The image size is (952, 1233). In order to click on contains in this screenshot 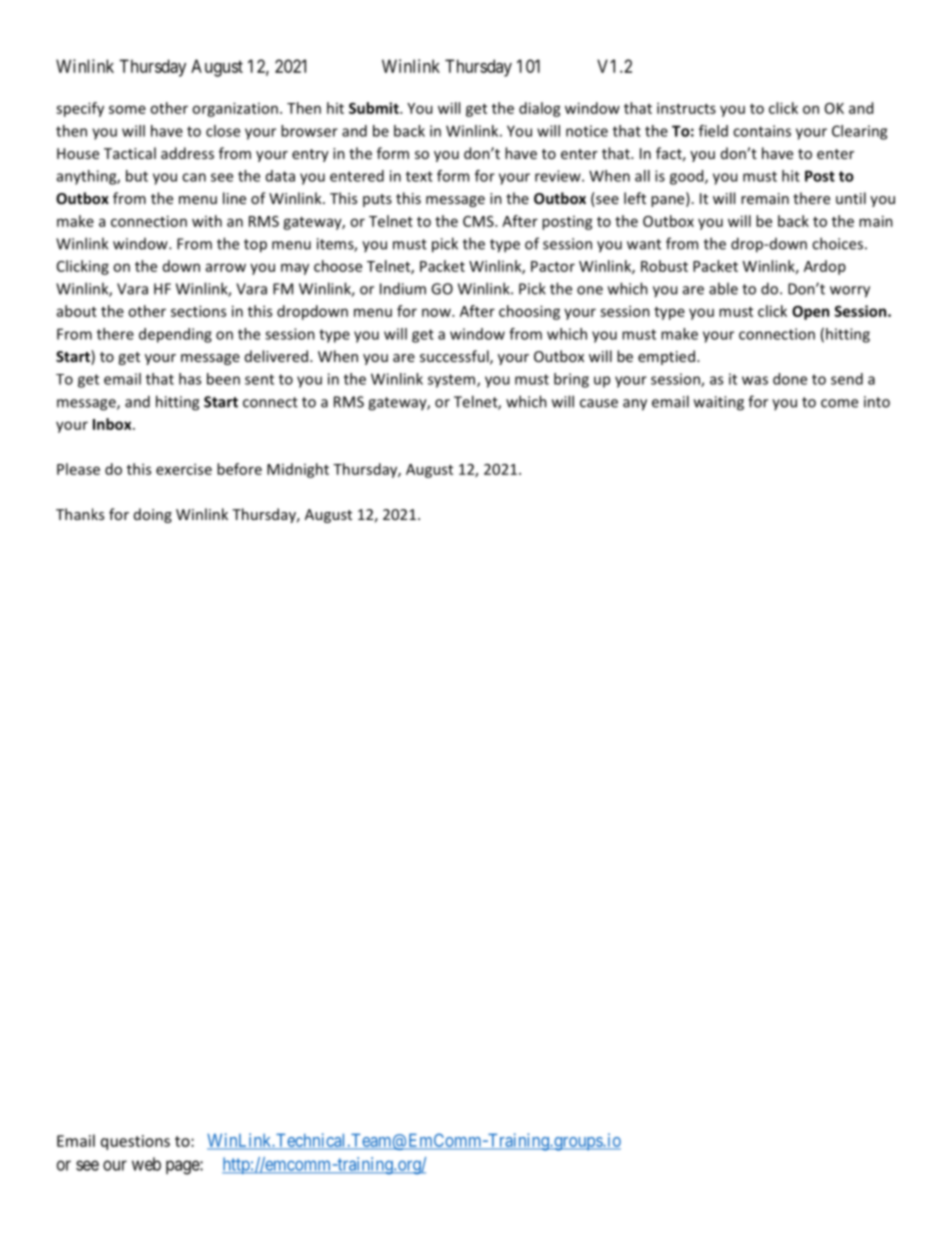, I will do `click(762, 131)`.
